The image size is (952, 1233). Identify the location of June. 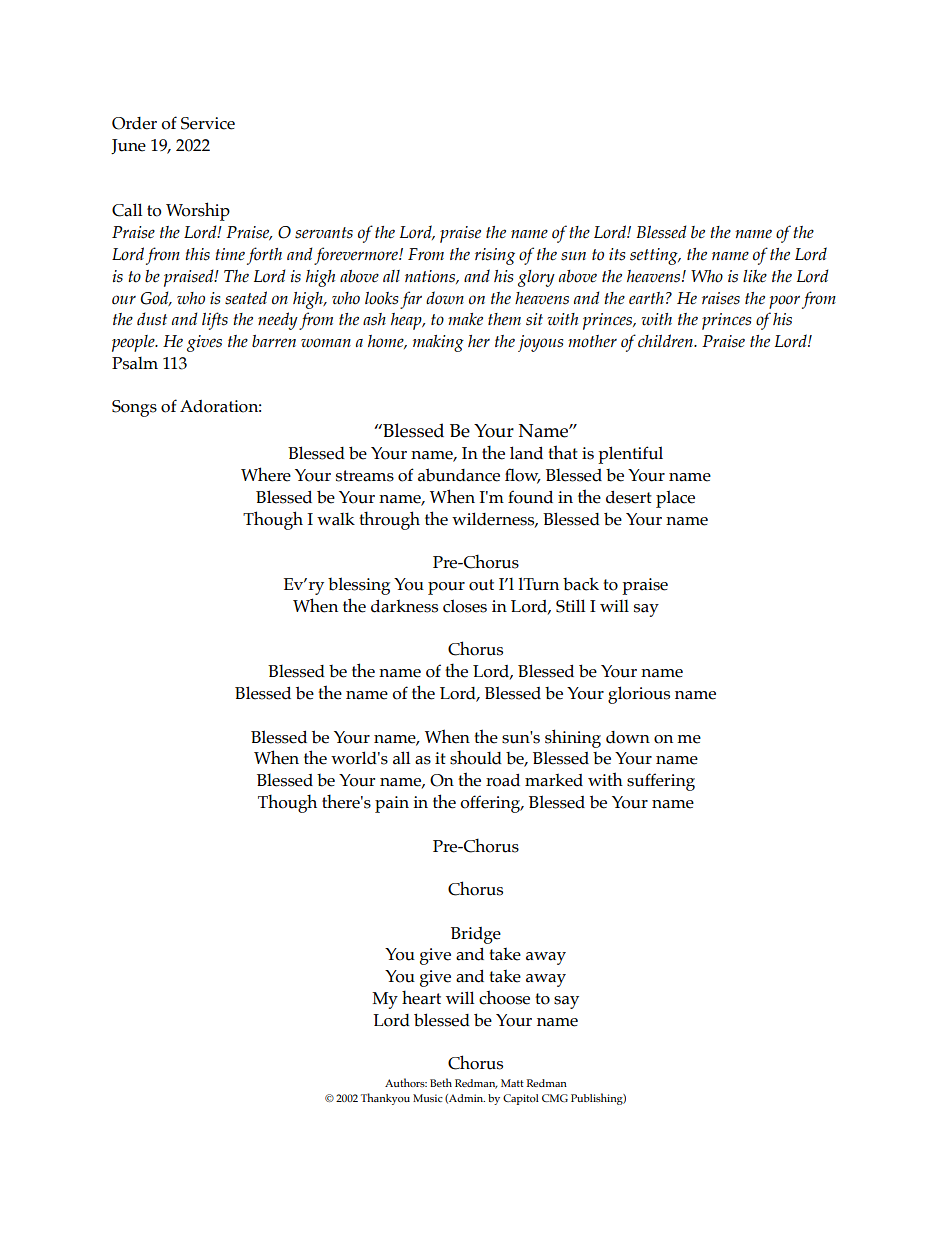
(128, 146).
